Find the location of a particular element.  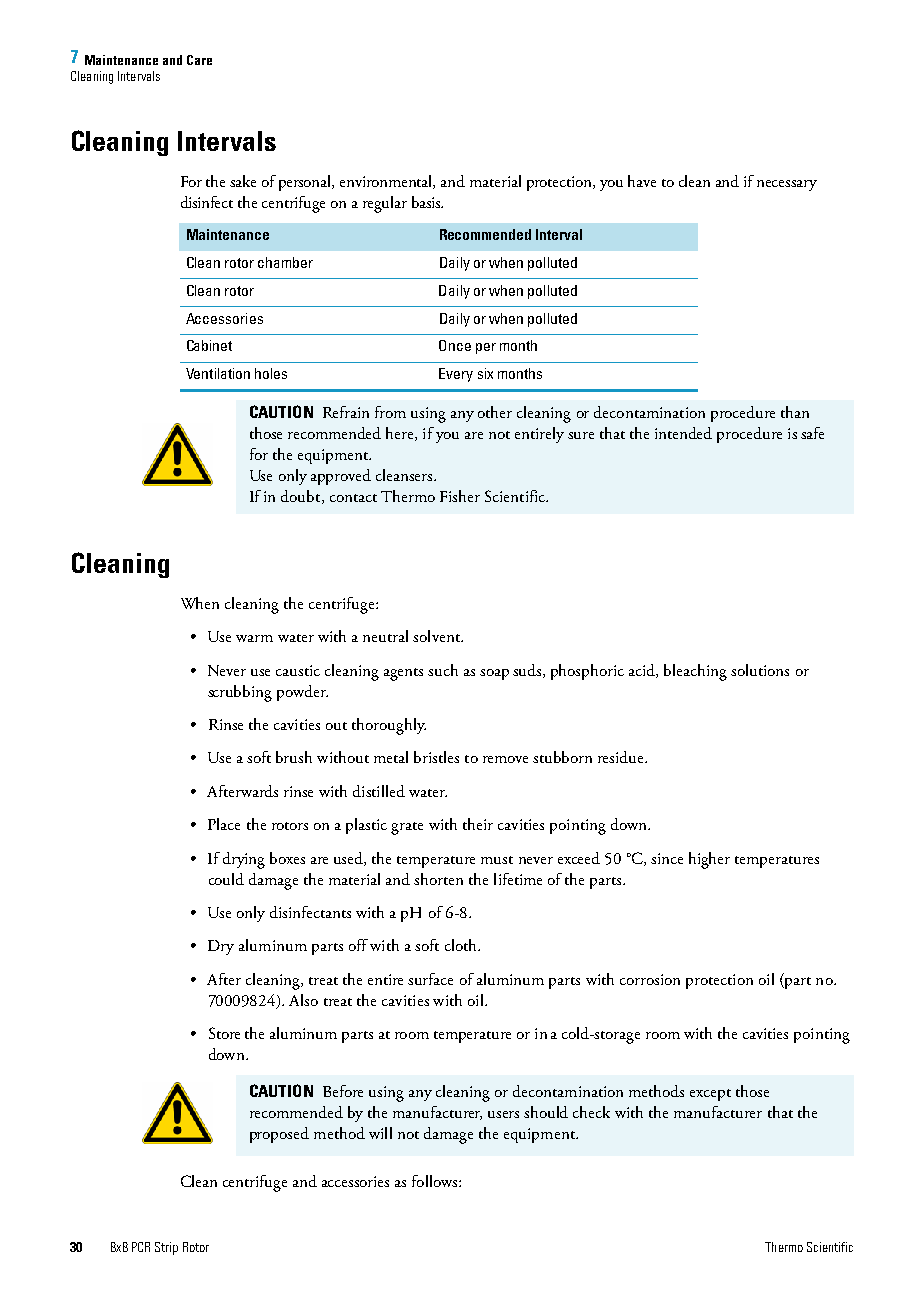

higher is located at coordinates (709, 860).
